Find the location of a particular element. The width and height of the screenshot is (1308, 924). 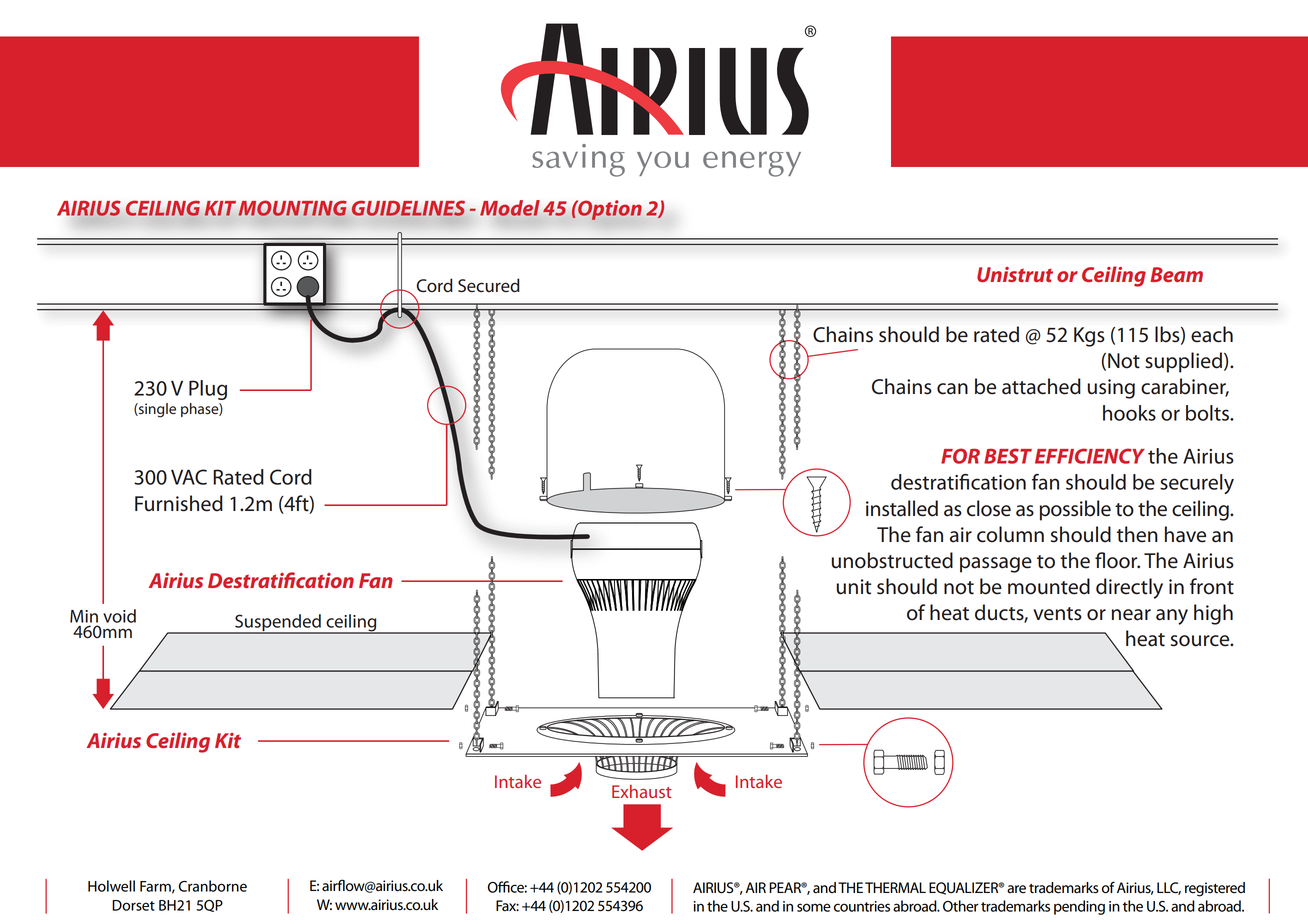

unit is located at coordinates (854, 587).
